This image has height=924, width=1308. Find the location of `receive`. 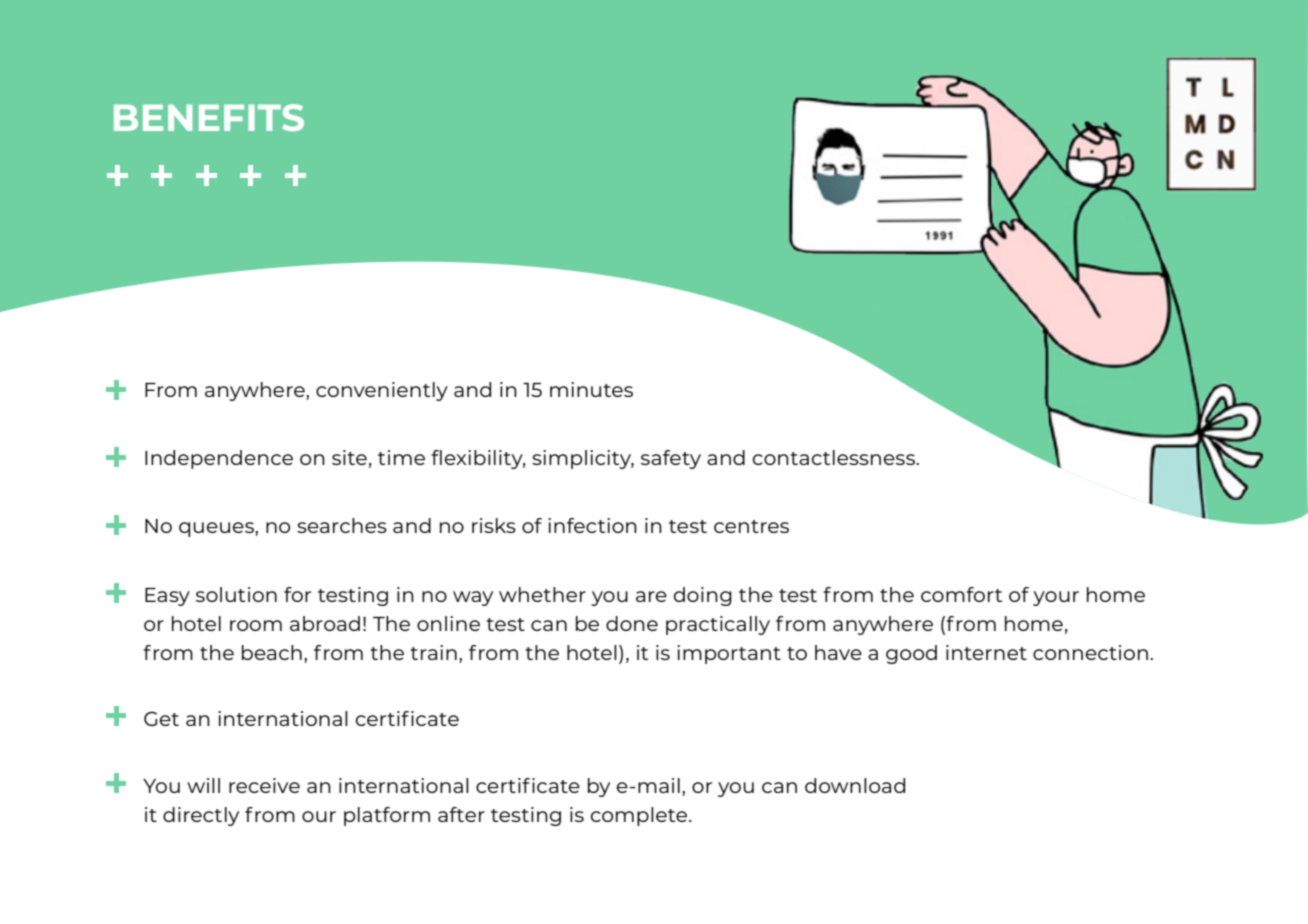

receive is located at coordinates (264, 785).
